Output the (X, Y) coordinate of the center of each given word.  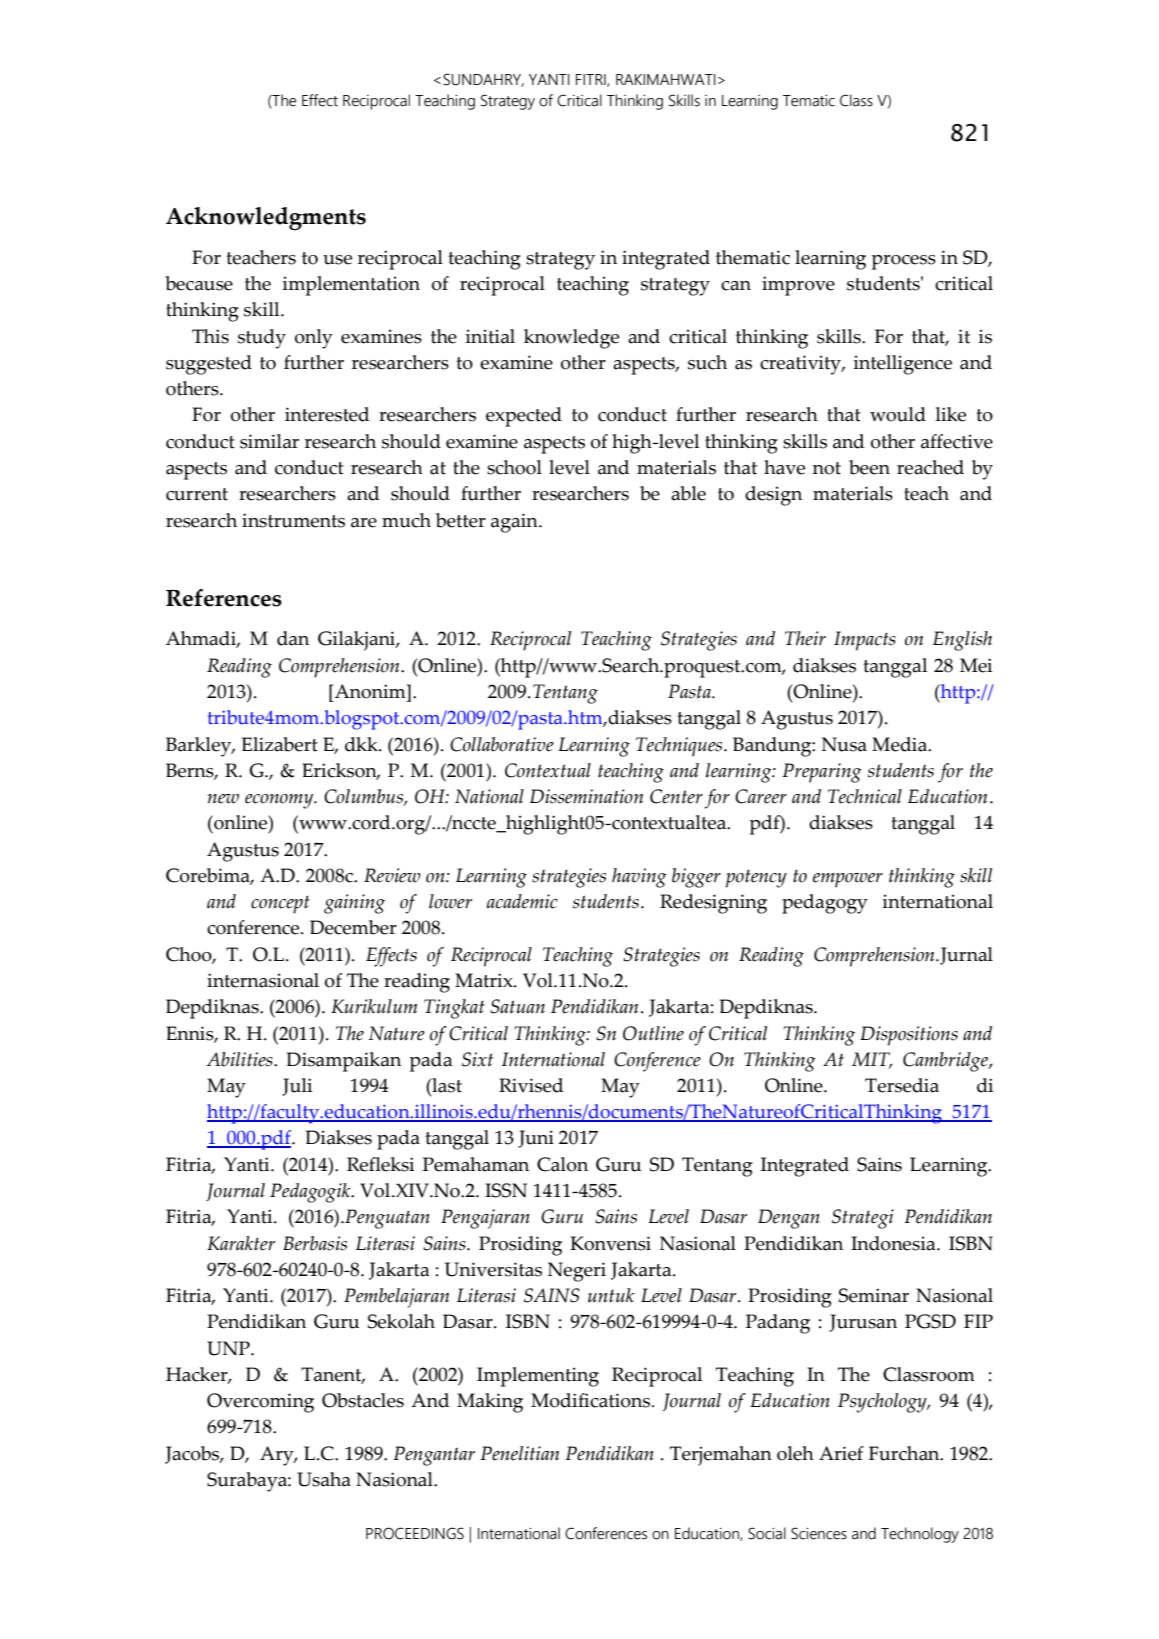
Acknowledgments (266, 219)
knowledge (571, 339)
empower (848, 880)
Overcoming (260, 1403)
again (515, 523)
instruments (293, 520)
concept (280, 905)
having (639, 878)
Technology (920, 1535)
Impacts (865, 641)
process (904, 262)
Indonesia (894, 1243)
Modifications (590, 1400)
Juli (297, 1087)
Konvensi (610, 1243)
